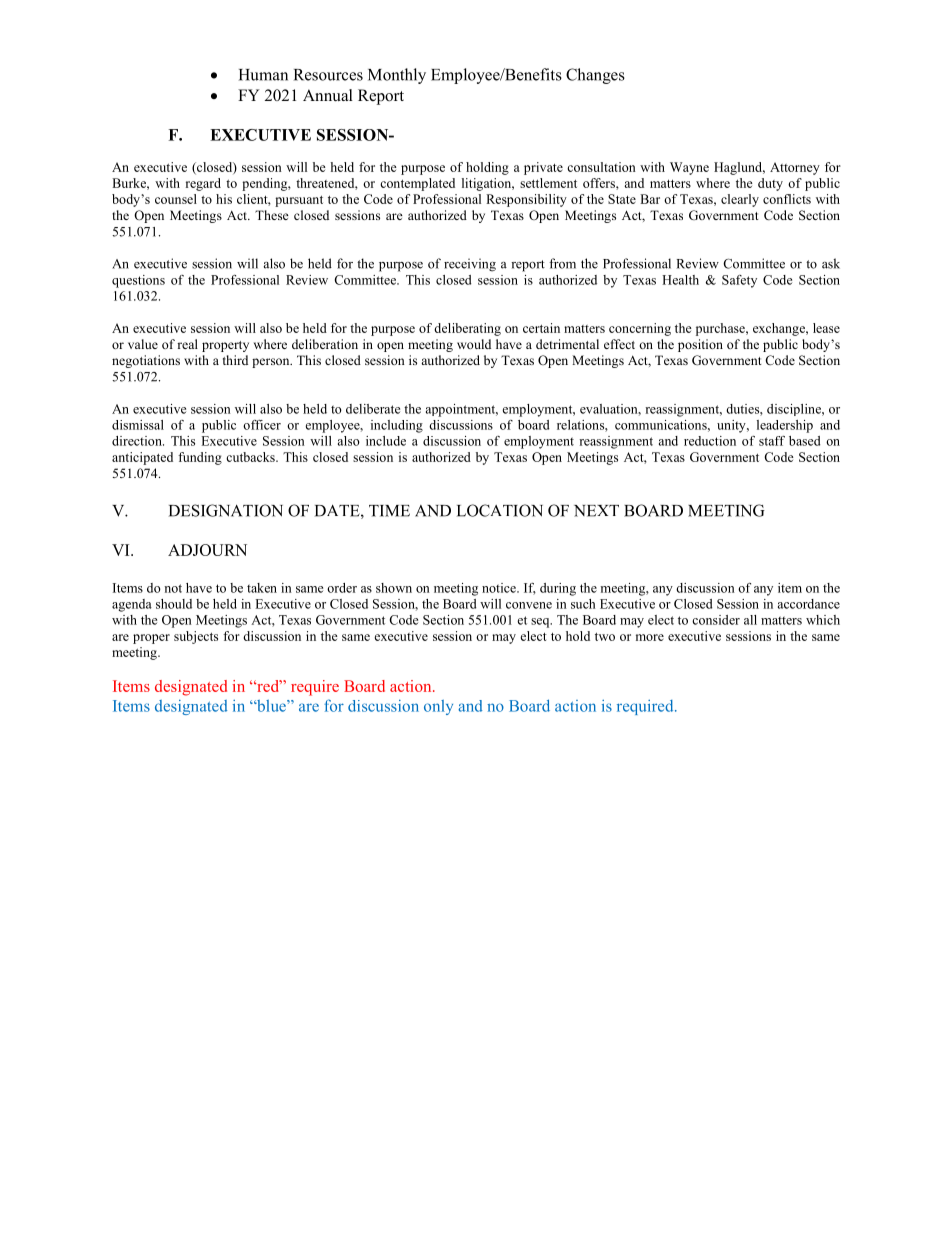 Image resolution: width=952 pixels, height=1233 pixels. What do you see at coordinates (235, 360) in the screenshot?
I see `third` at bounding box center [235, 360].
